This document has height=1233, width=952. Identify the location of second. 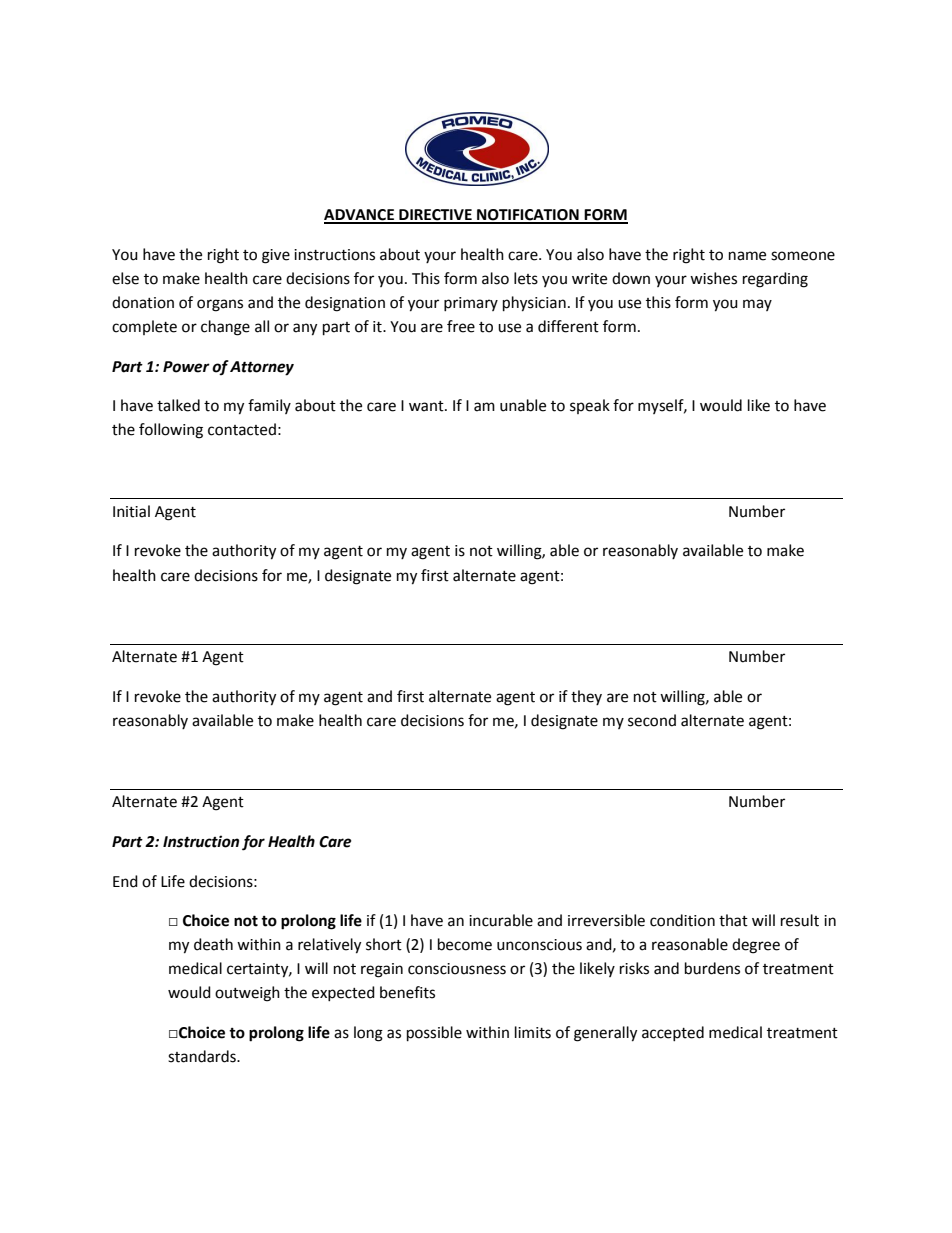
(652, 720).
